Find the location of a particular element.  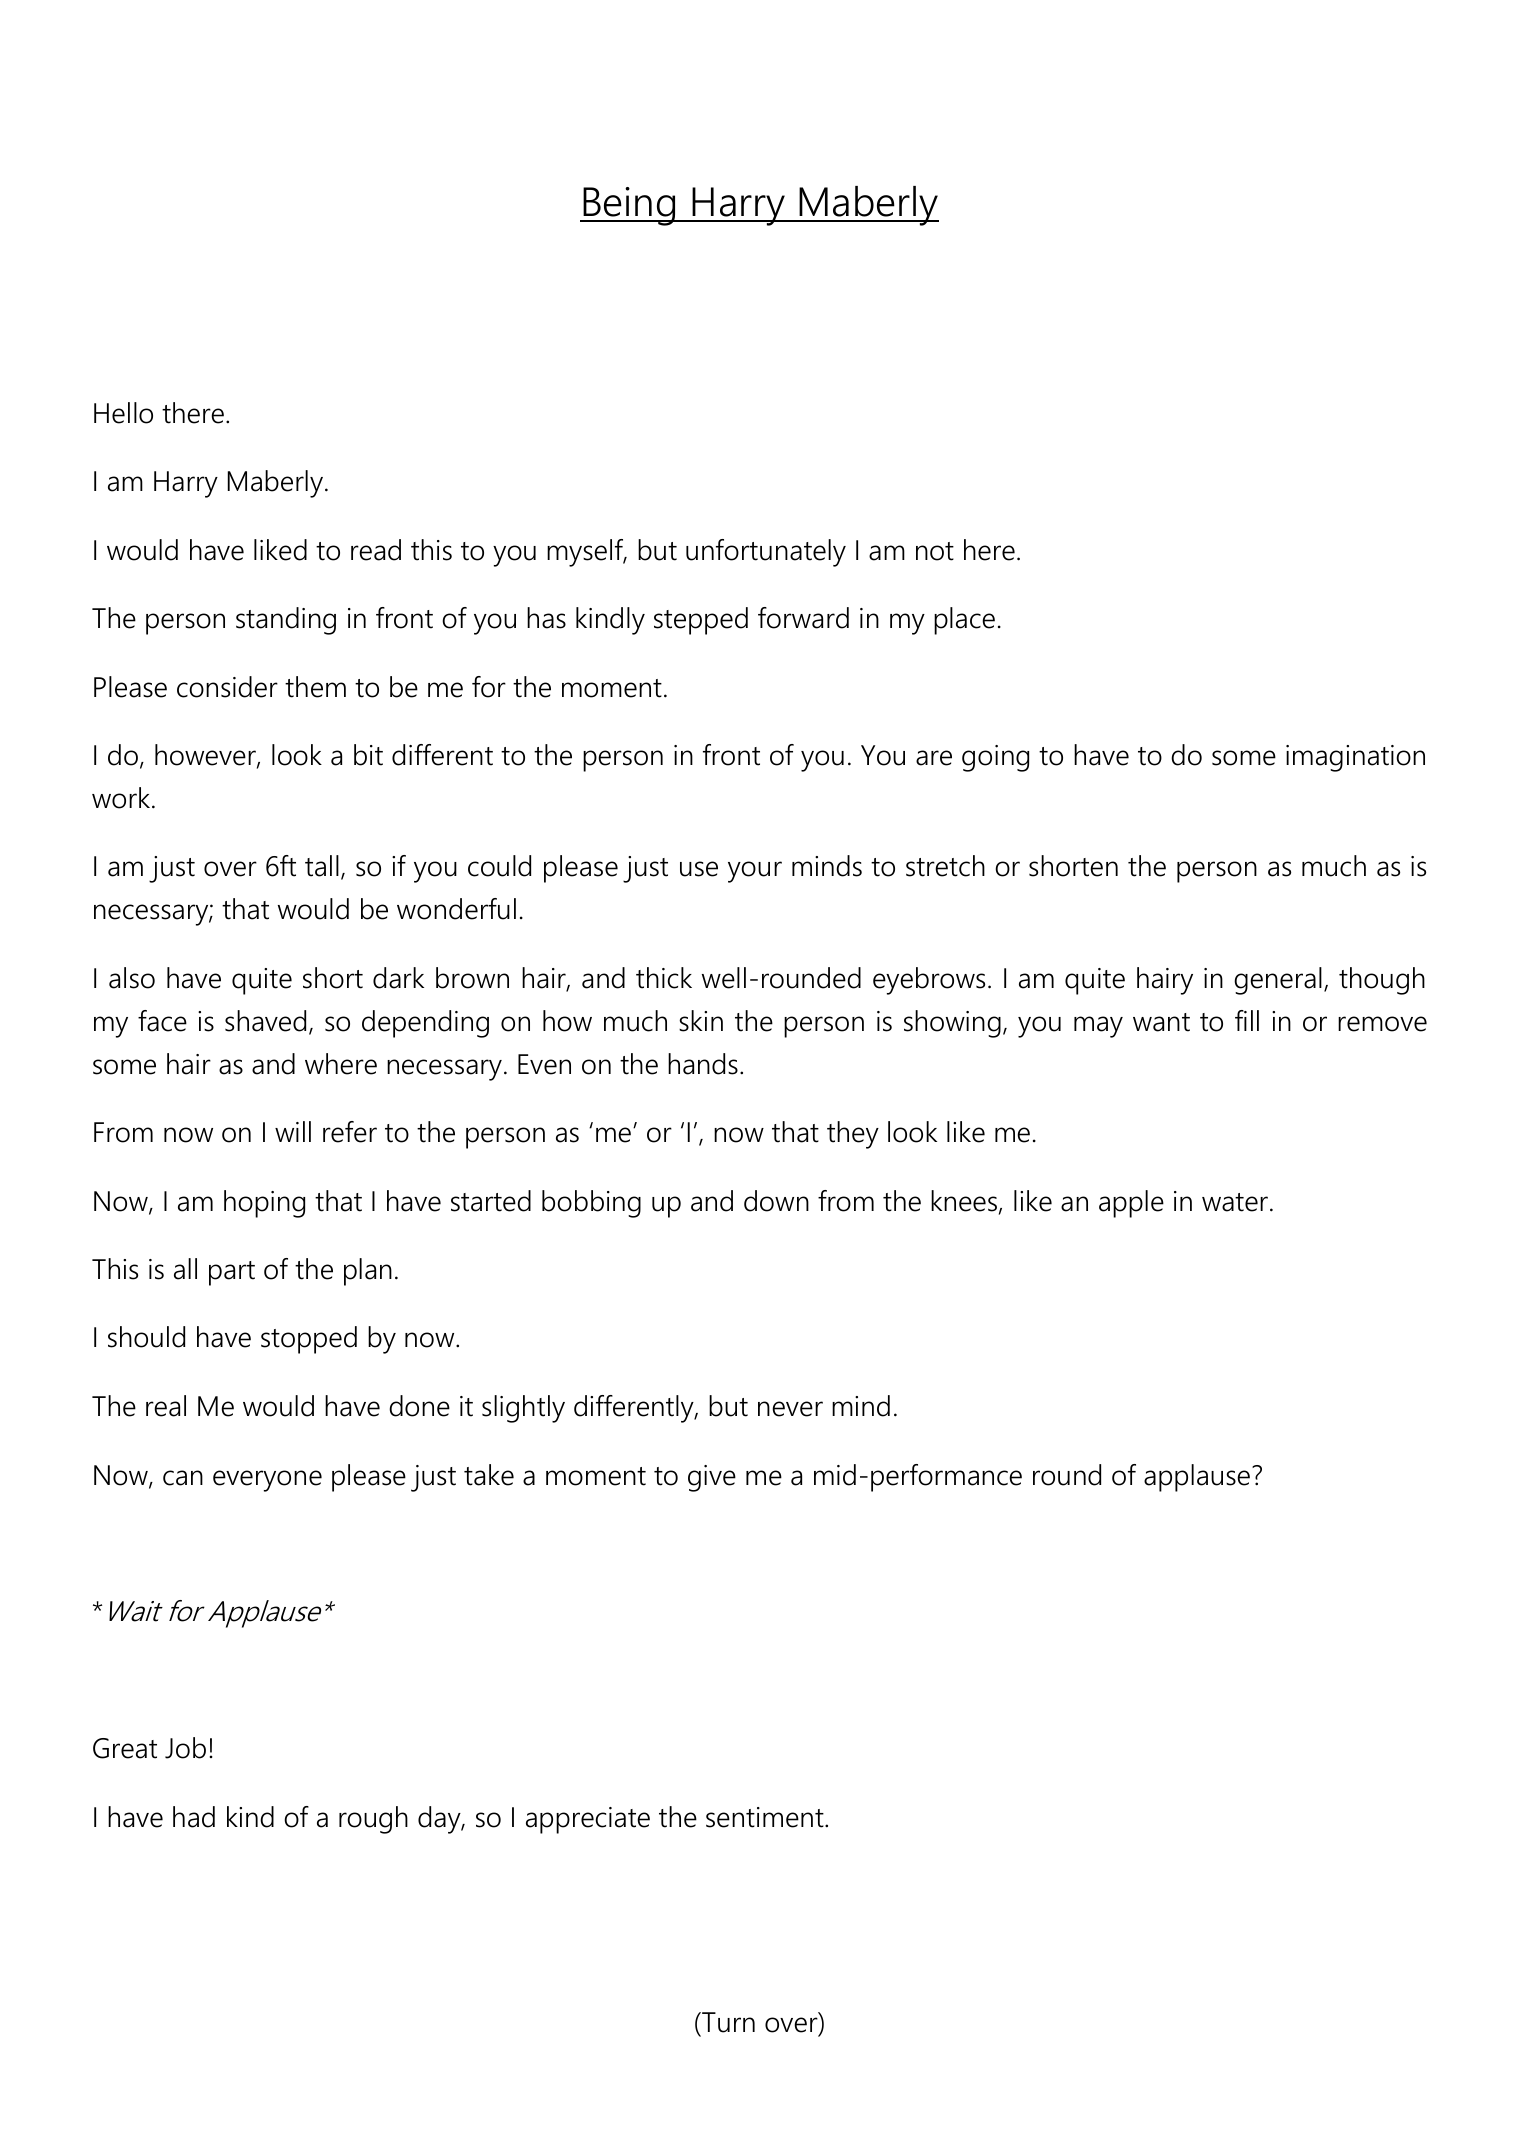

Job is located at coordinates (185, 1748).
